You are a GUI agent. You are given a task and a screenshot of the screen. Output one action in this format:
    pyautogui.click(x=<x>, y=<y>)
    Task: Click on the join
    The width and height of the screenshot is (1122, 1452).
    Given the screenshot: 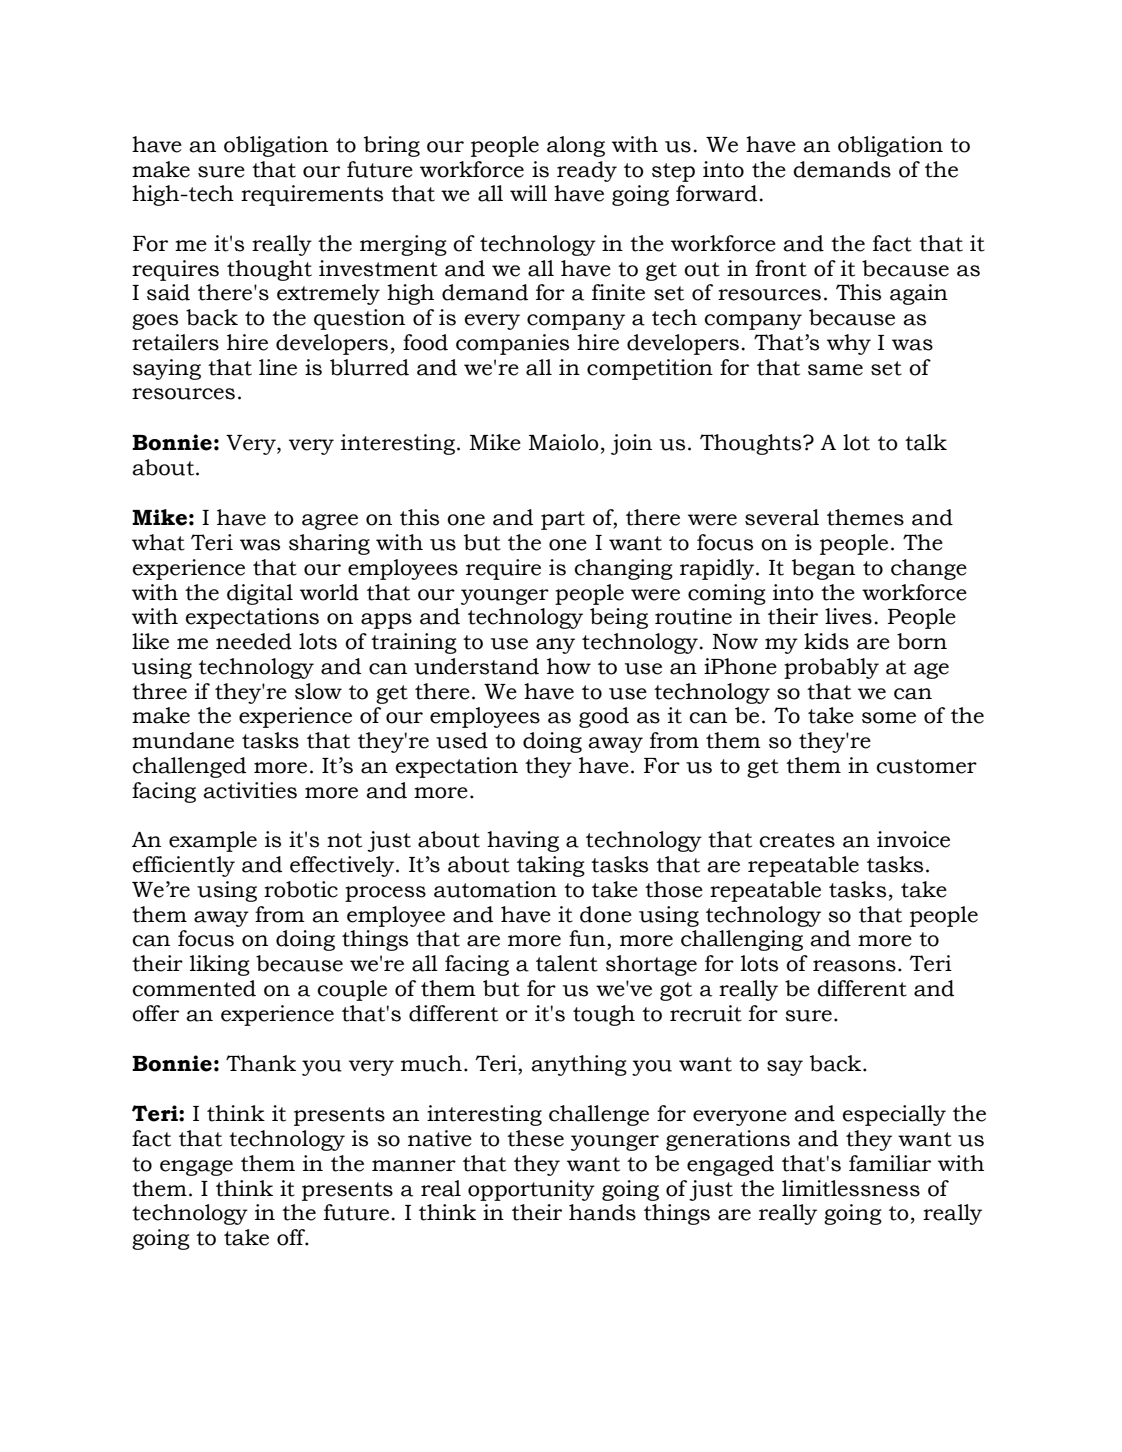 What is the action you would take?
    pyautogui.click(x=631, y=444)
